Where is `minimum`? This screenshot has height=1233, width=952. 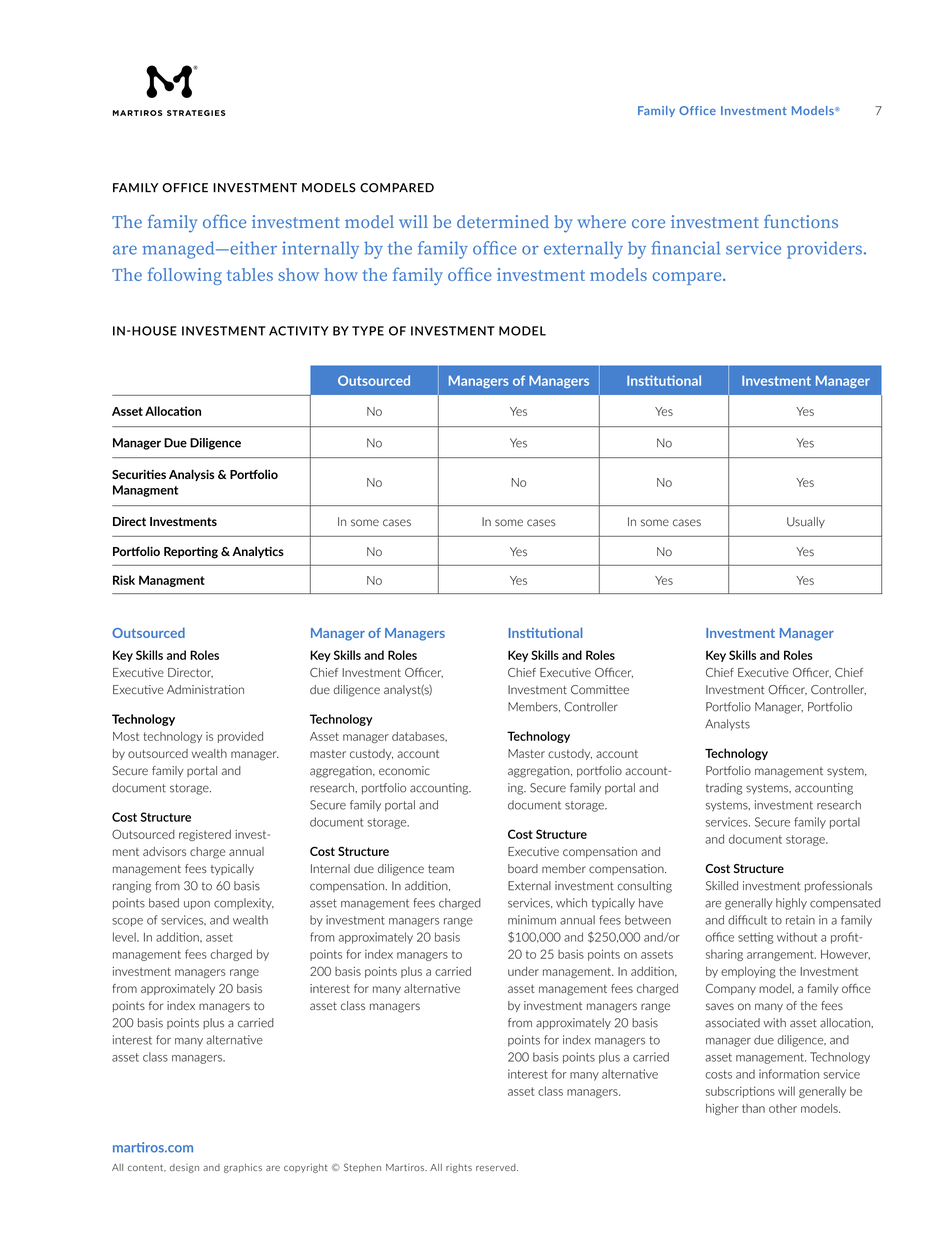 minimum is located at coordinates (532, 920).
